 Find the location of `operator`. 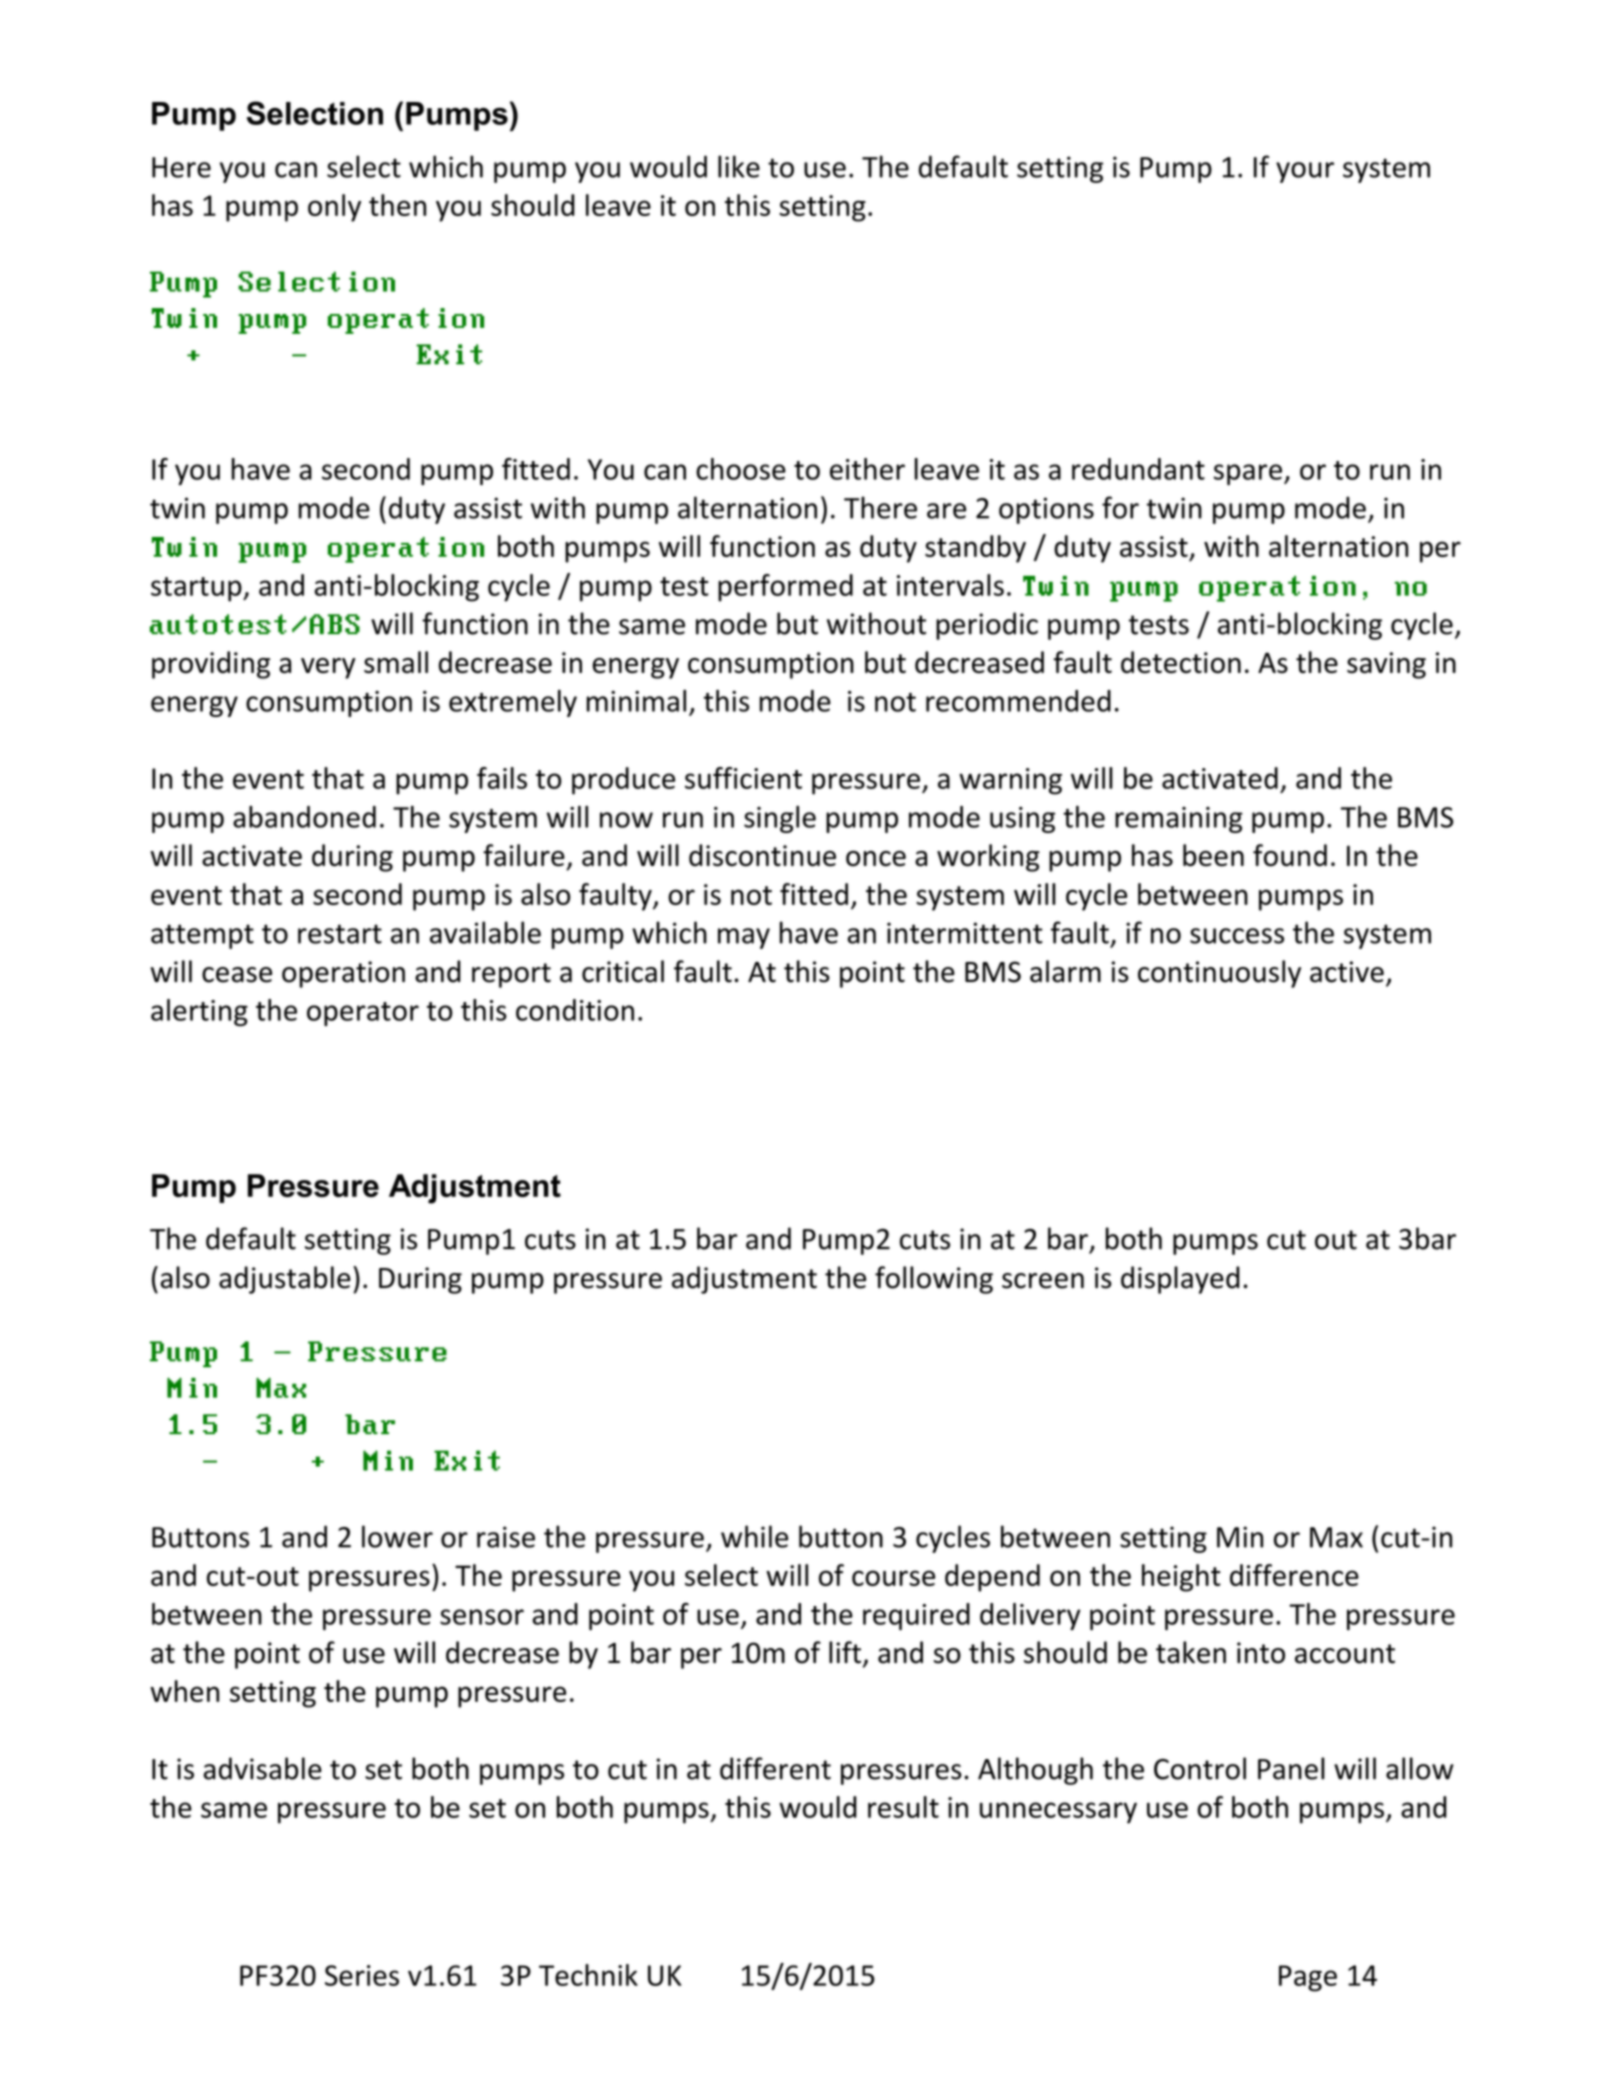

operator is located at coordinates (363, 1014).
